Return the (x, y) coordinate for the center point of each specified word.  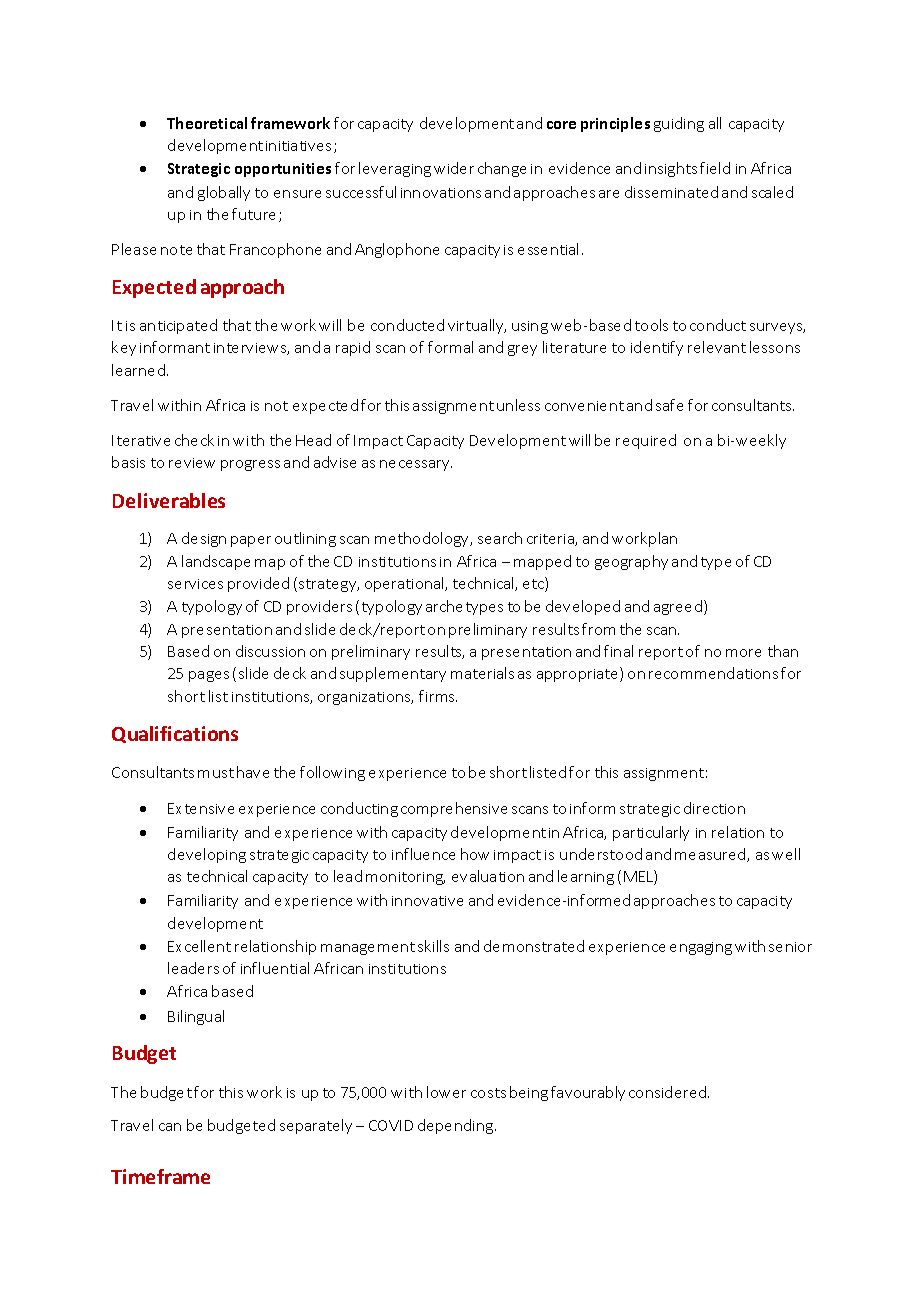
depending (457, 1126)
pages (209, 676)
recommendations (713, 673)
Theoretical (207, 123)
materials (482, 673)
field (715, 168)
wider (454, 168)
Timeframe (160, 1176)
